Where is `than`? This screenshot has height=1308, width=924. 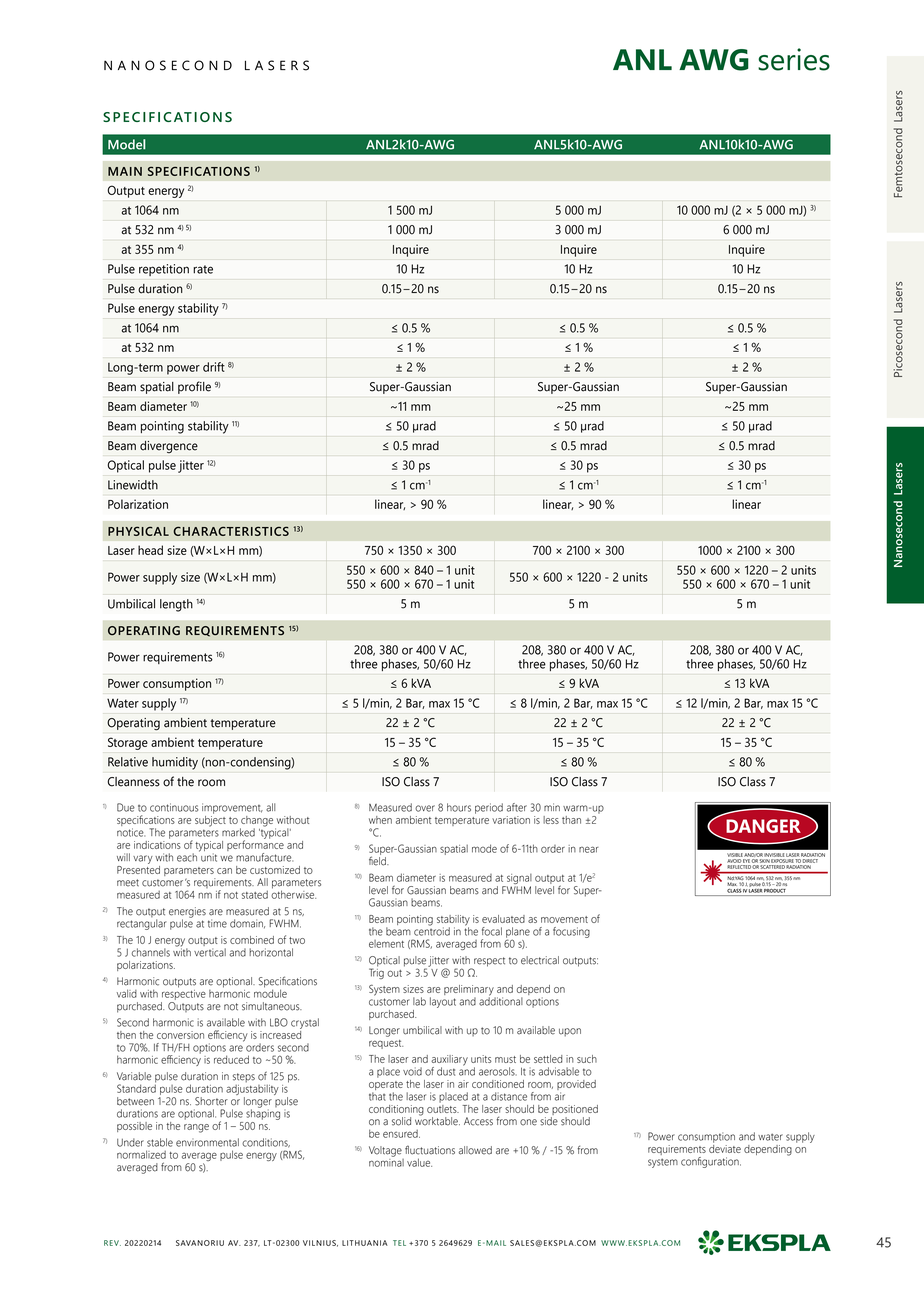 than is located at coordinates (571, 820).
